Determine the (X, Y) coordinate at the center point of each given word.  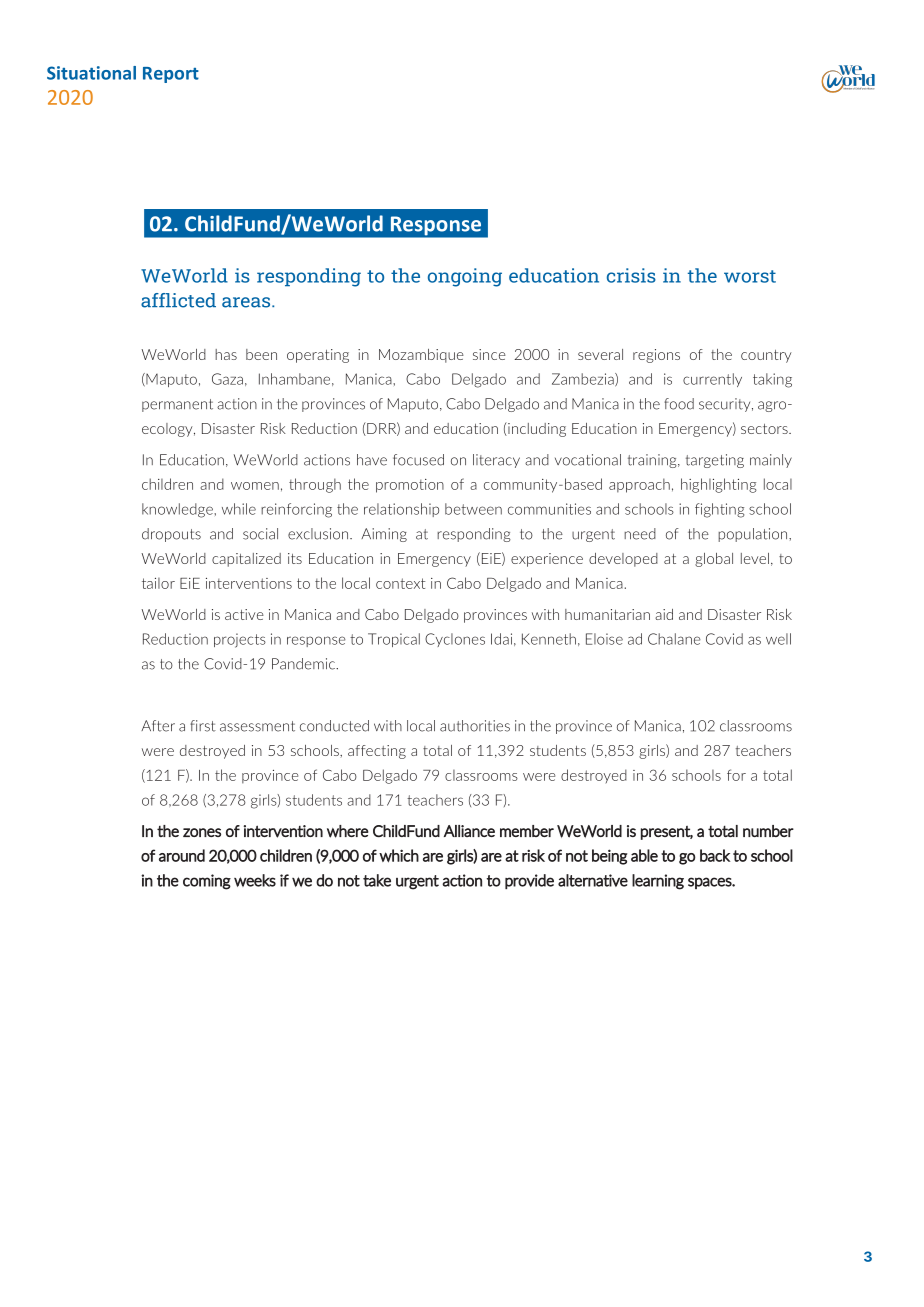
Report (171, 75)
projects (240, 640)
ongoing (465, 277)
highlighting (719, 485)
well (778, 639)
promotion (410, 486)
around (182, 855)
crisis (631, 275)
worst (750, 276)
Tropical (394, 640)
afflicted (178, 300)
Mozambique (421, 356)
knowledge (178, 510)
